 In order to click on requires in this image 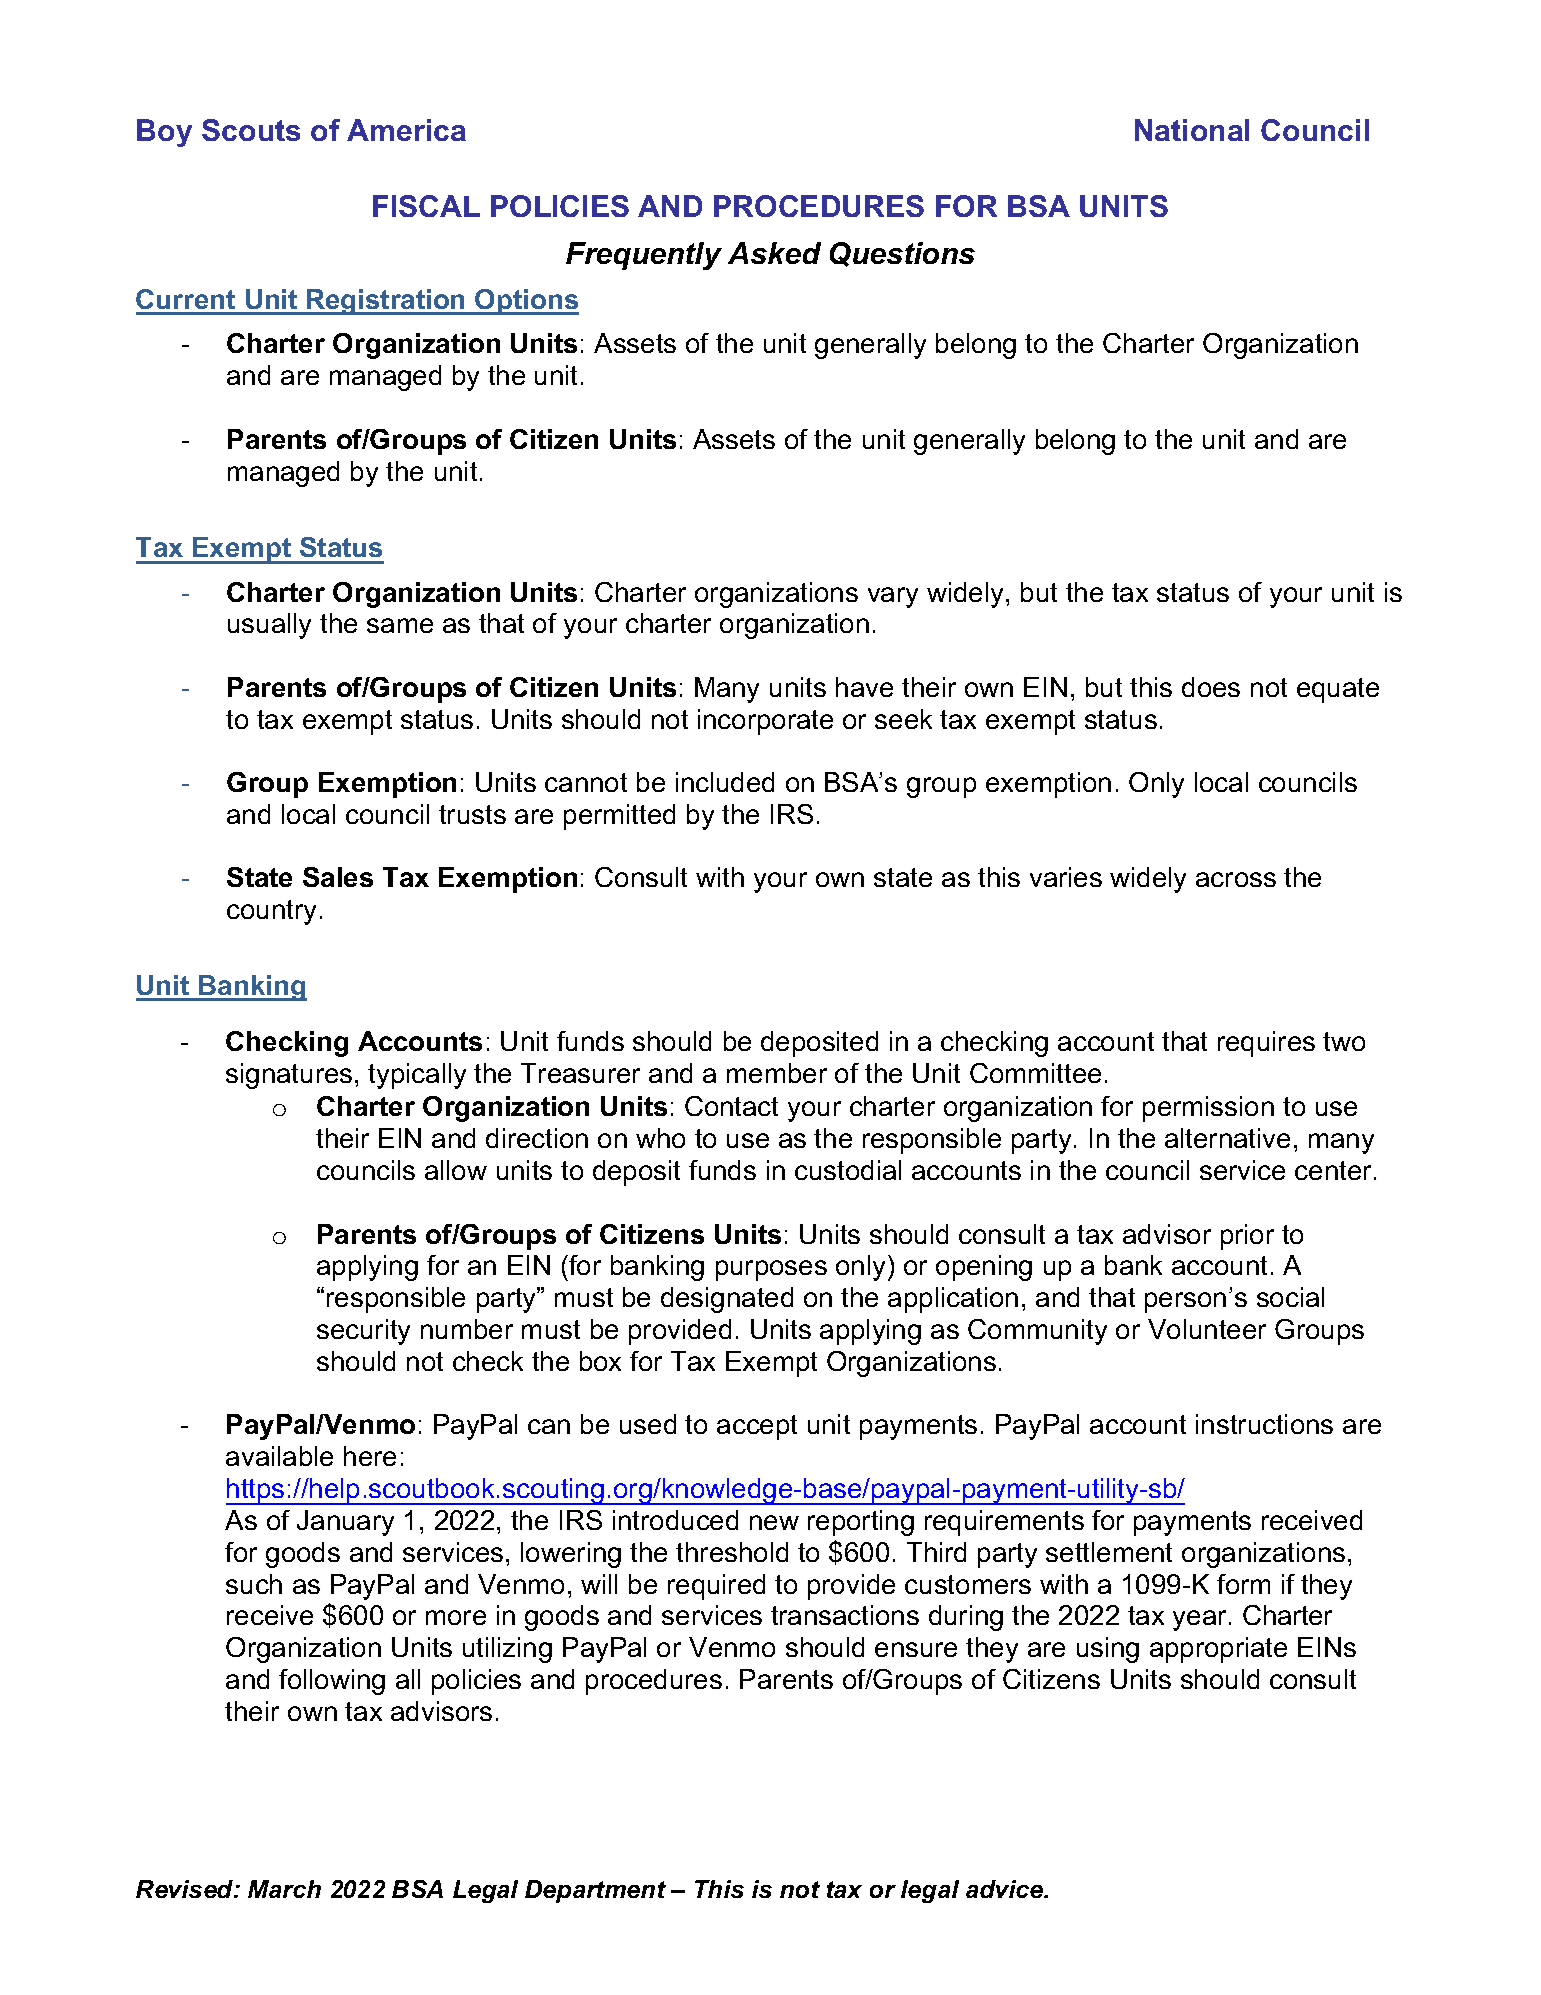, I will do `click(1266, 1044)`.
